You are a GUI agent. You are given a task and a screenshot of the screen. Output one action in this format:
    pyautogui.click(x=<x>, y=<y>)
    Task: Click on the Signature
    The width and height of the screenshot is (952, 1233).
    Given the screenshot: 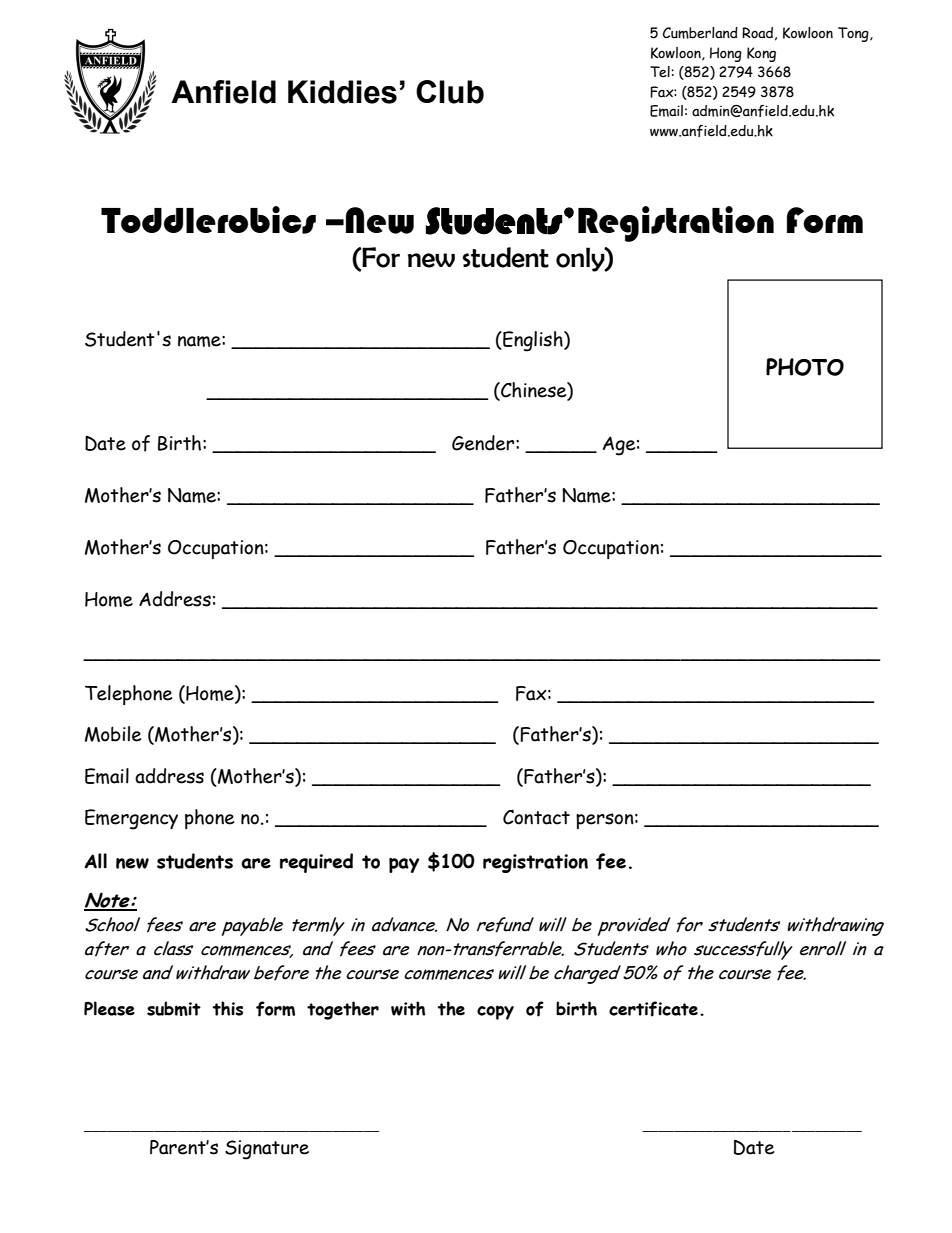 What is the action you would take?
    pyautogui.click(x=267, y=1150)
